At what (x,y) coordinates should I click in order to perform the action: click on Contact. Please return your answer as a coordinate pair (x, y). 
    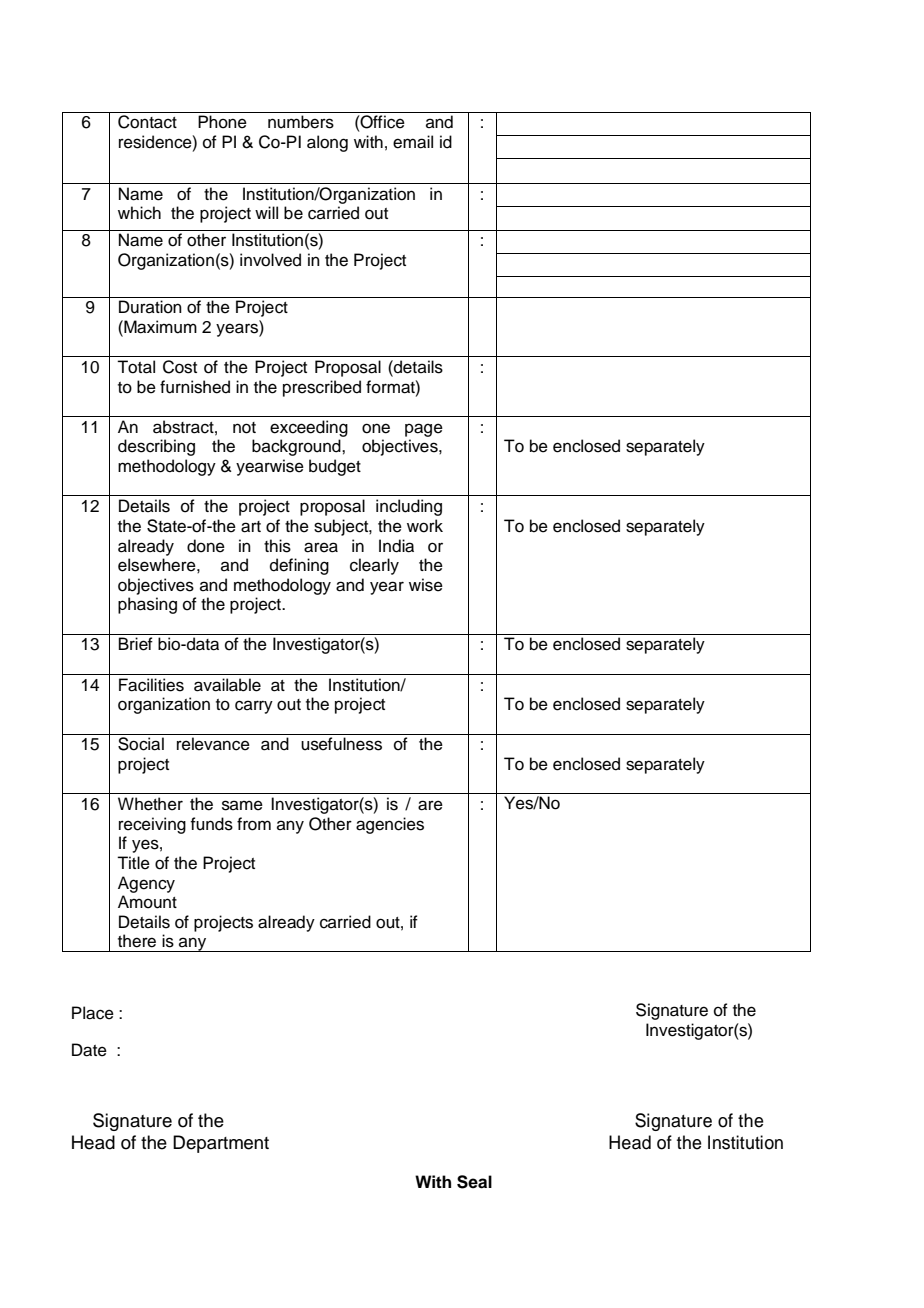
    Looking at the image, I should click on (147, 122).
